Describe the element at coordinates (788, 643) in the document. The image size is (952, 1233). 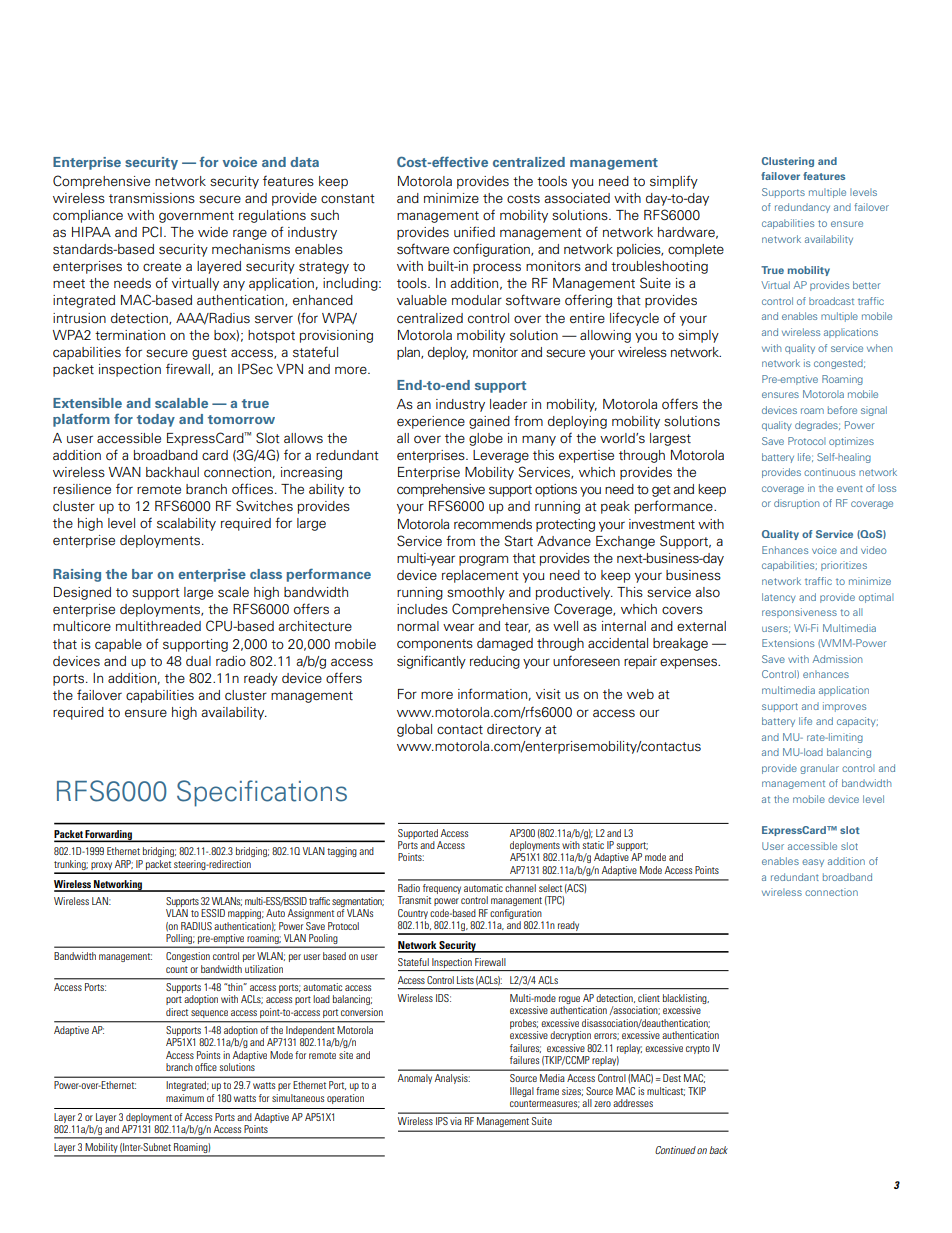
I see `Extensions` at that location.
